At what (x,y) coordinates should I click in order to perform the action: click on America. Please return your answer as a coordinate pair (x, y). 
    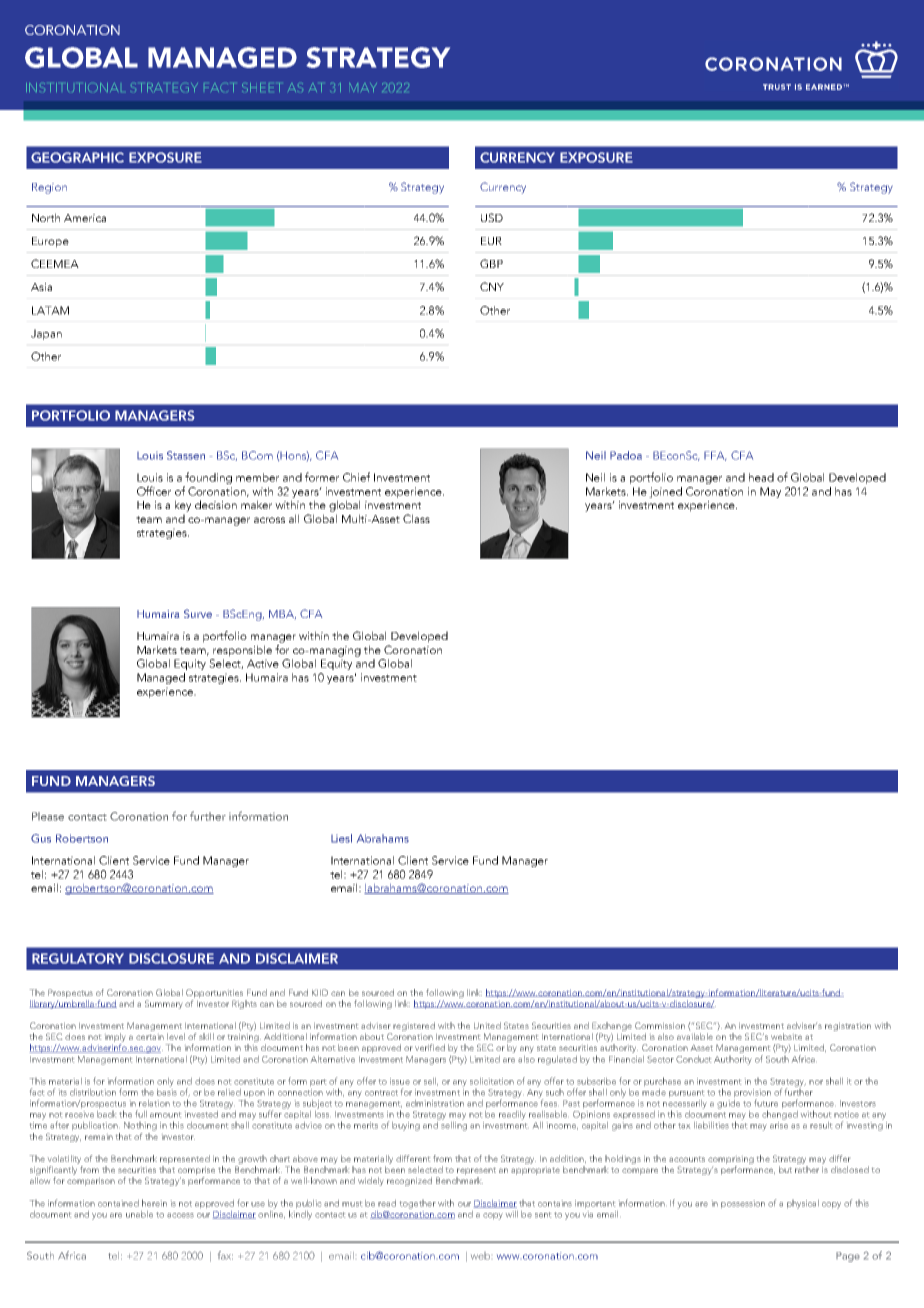
    Looking at the image, I should click on (85, 218).
